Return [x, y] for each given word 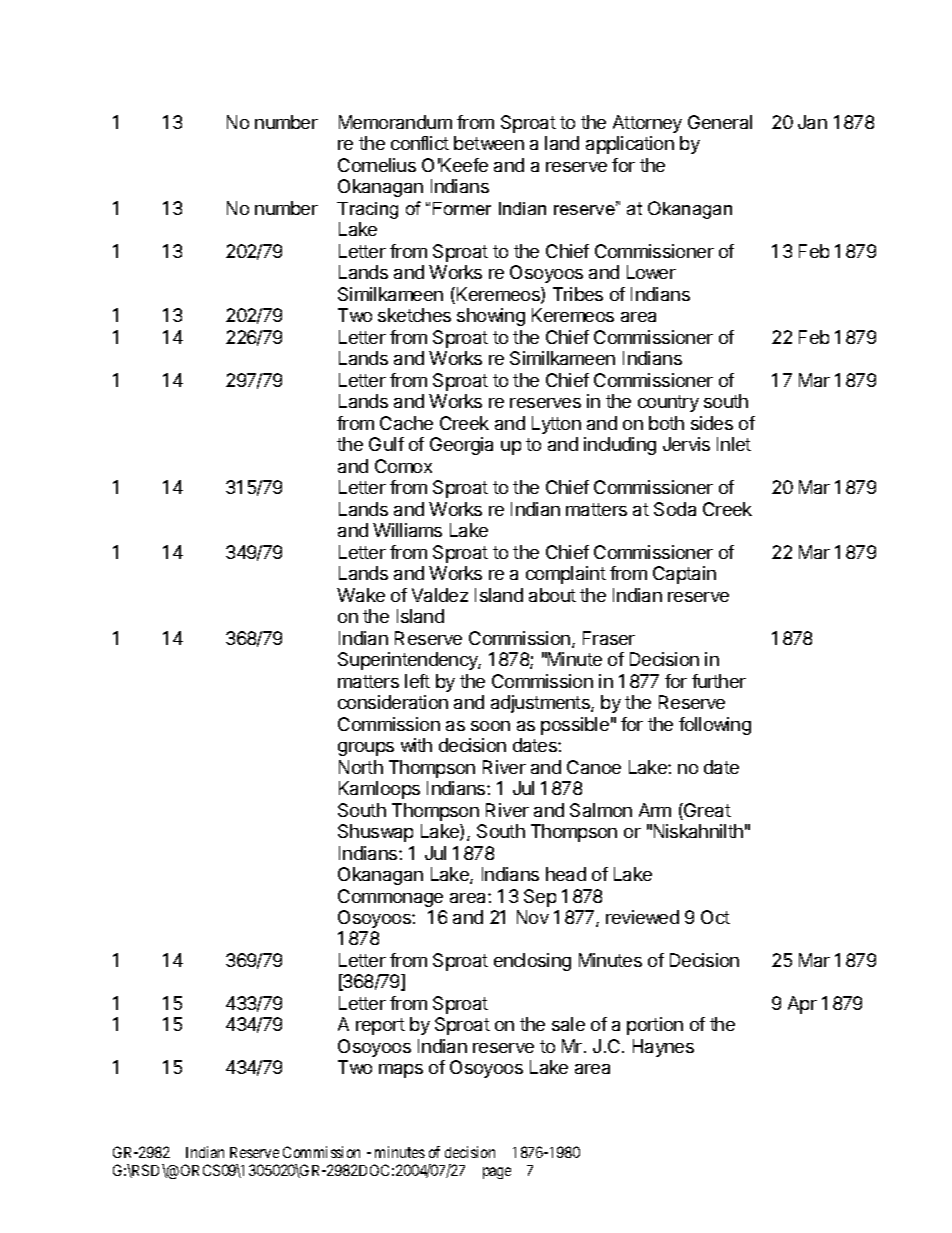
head [566, 874]
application [630, 145]
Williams [407, 530]
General [720, 122]
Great [706, 811]
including [620, 446]
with [416, 745]
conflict [420, 143]
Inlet [734, 444]
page [497, 1173]
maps [401, 1071]
